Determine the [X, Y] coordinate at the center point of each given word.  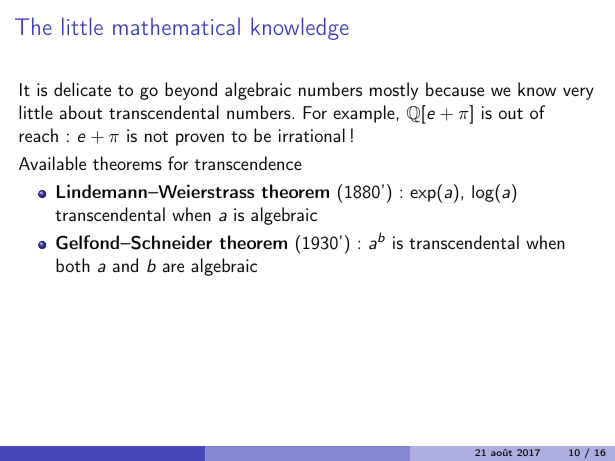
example [365, 114]
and [125, 265]
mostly [394, 91]
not [156, 136]
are [173, 267]
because [455, 89]
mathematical [176, 26]
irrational [312, 135]
